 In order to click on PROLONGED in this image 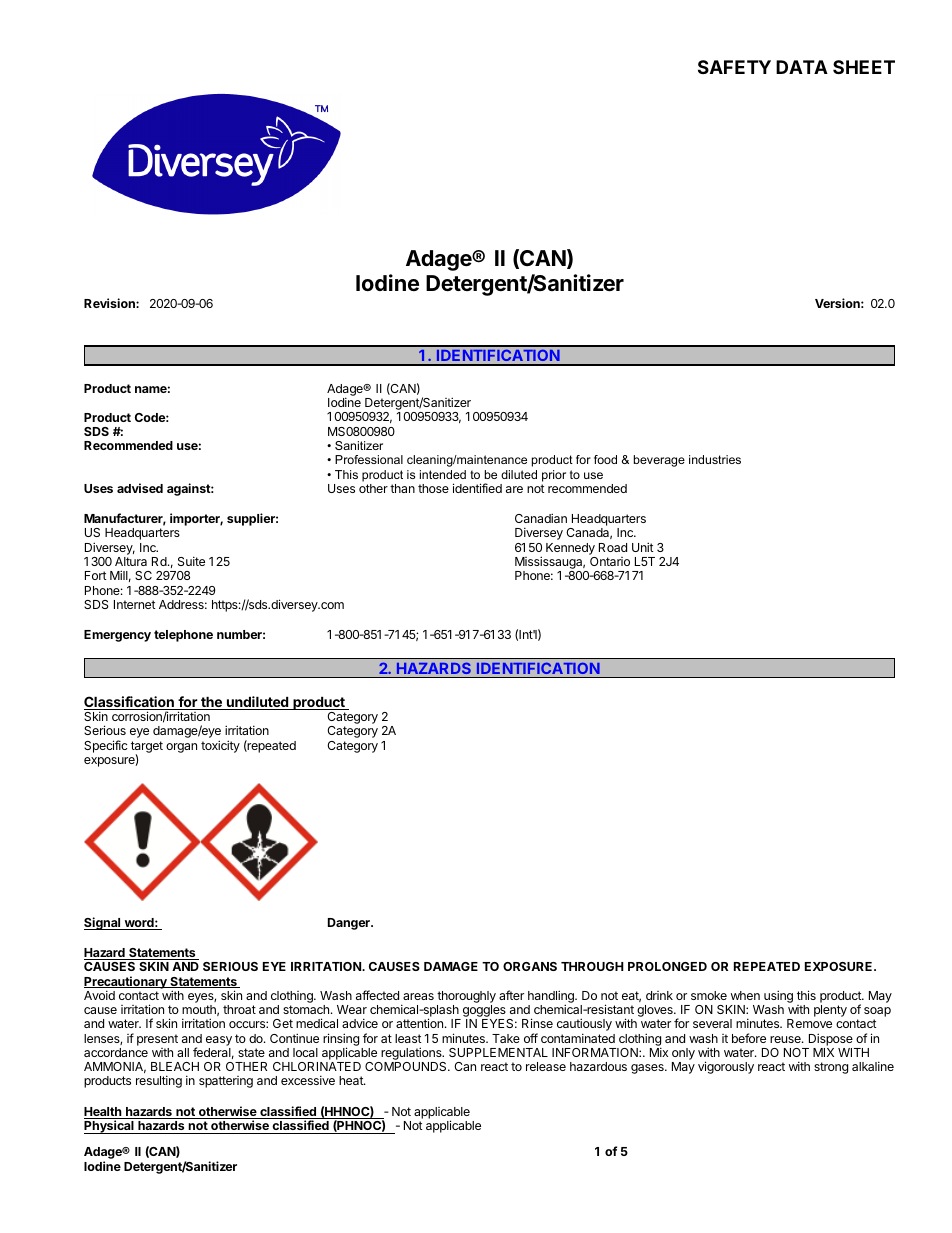, I will do `click(667, 966)`.
